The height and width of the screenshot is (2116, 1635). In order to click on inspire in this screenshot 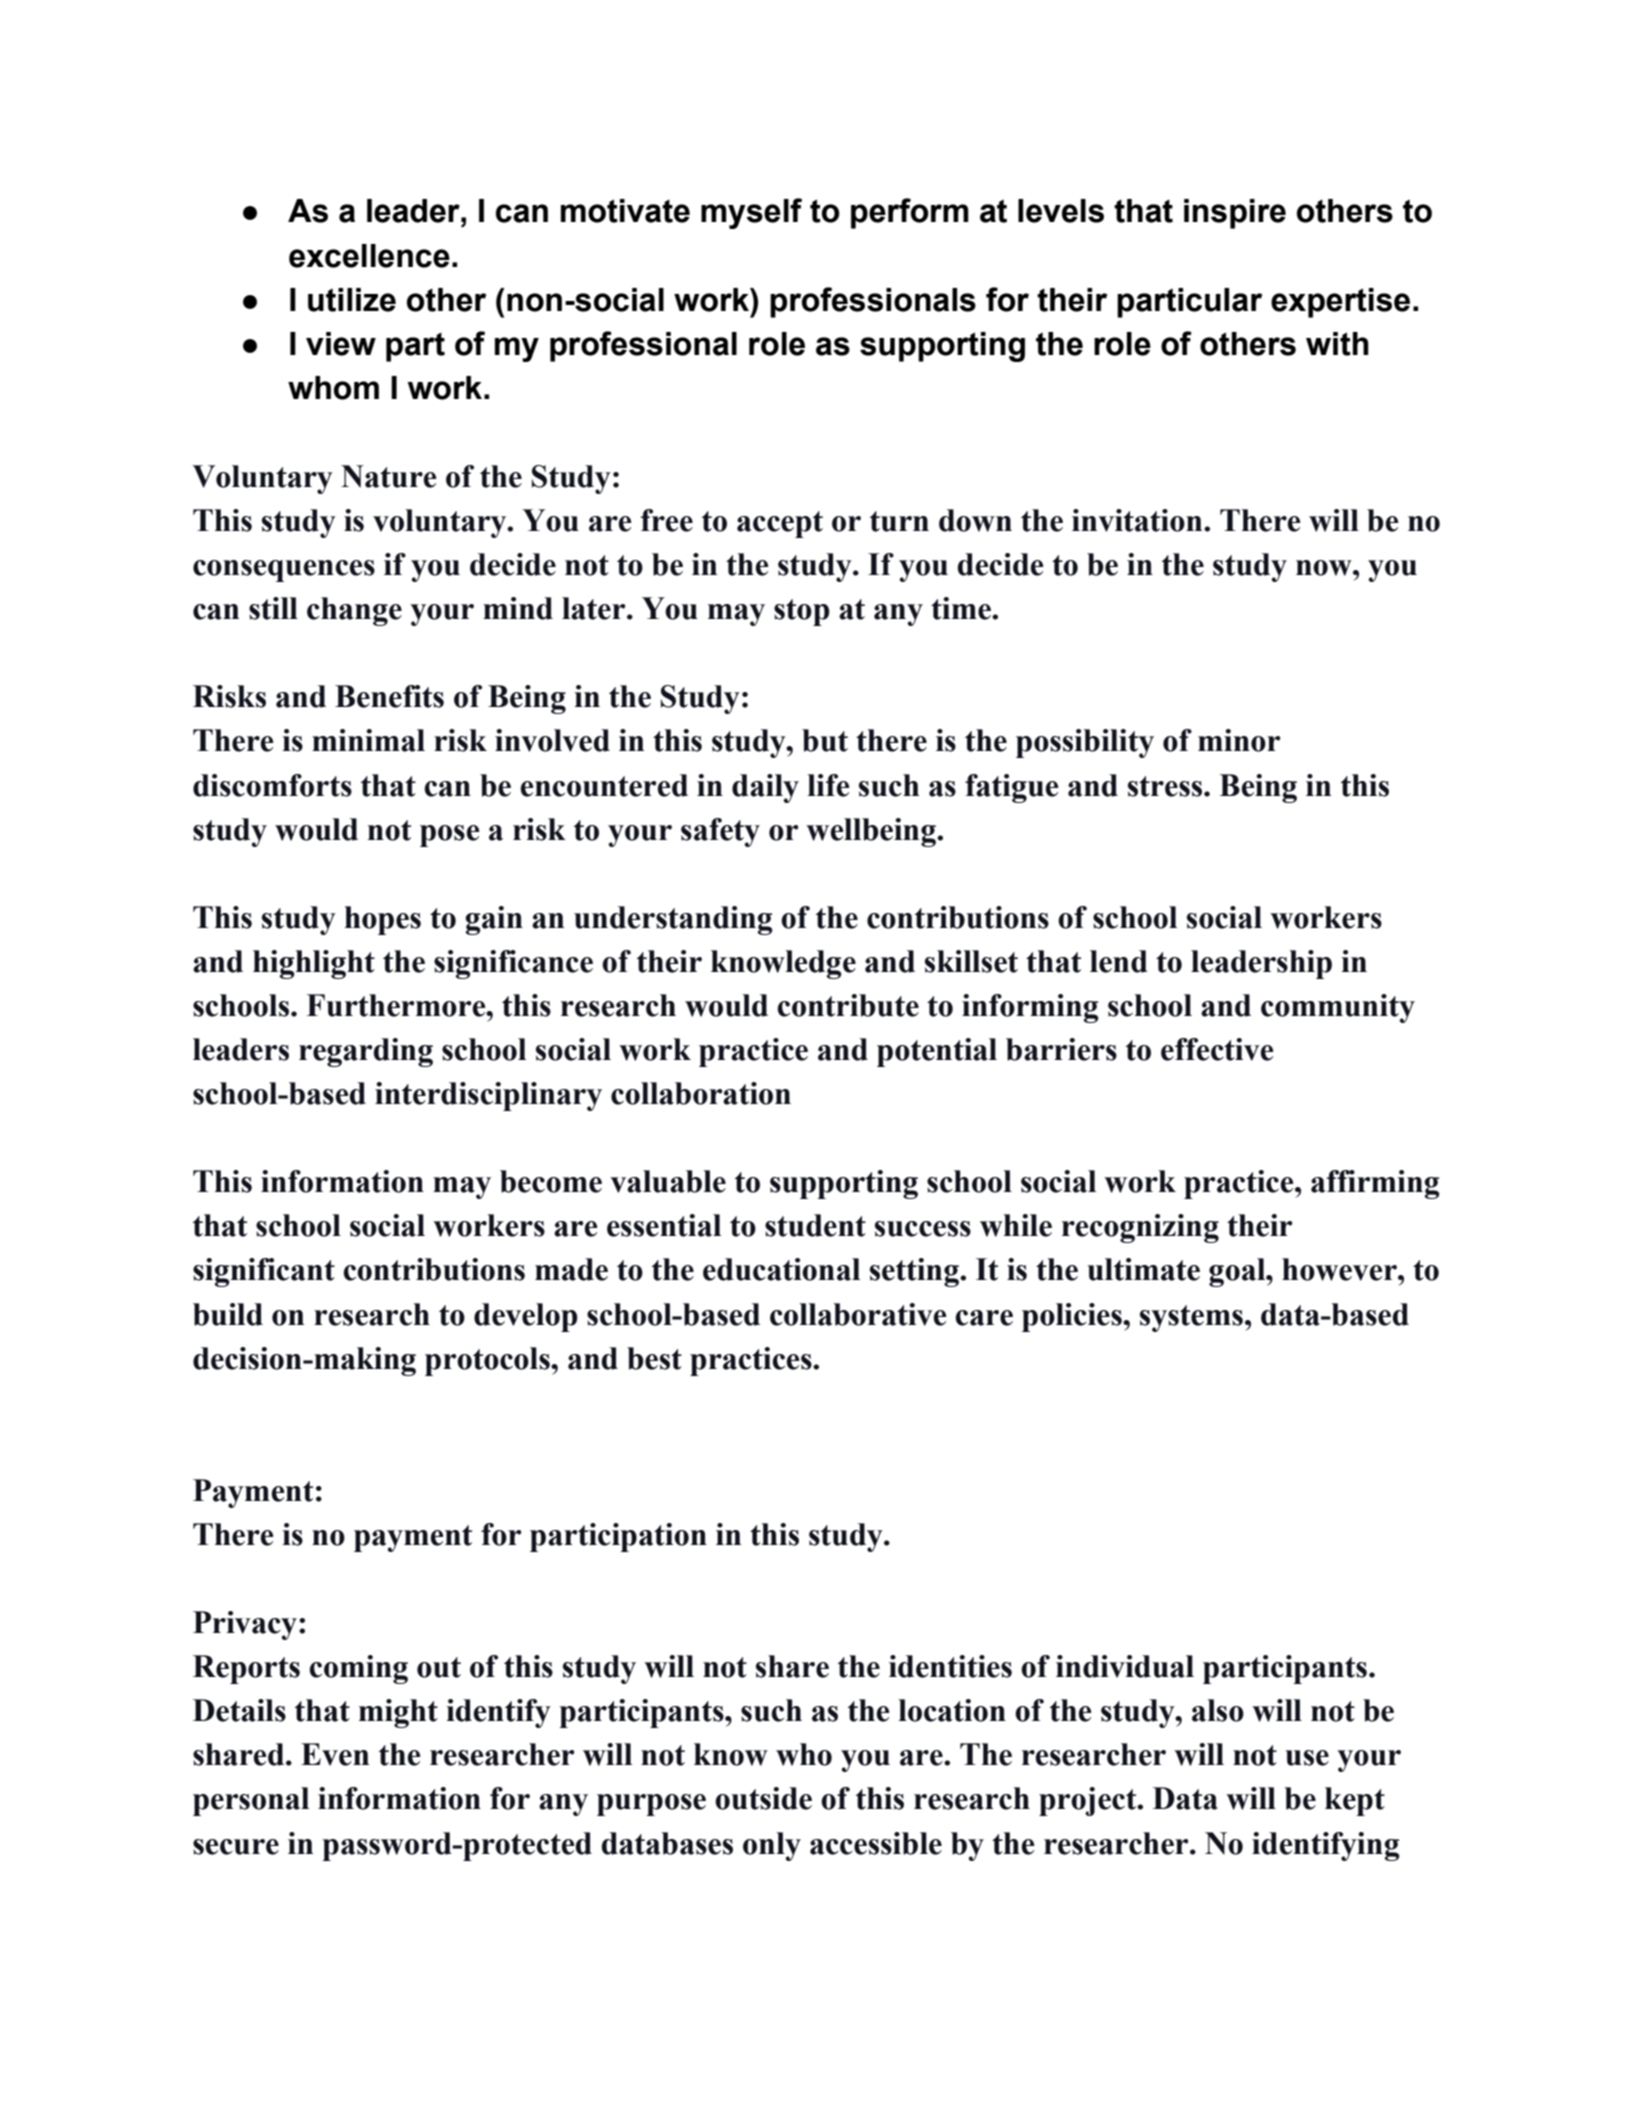, I will do `click(1235, 214)`.
